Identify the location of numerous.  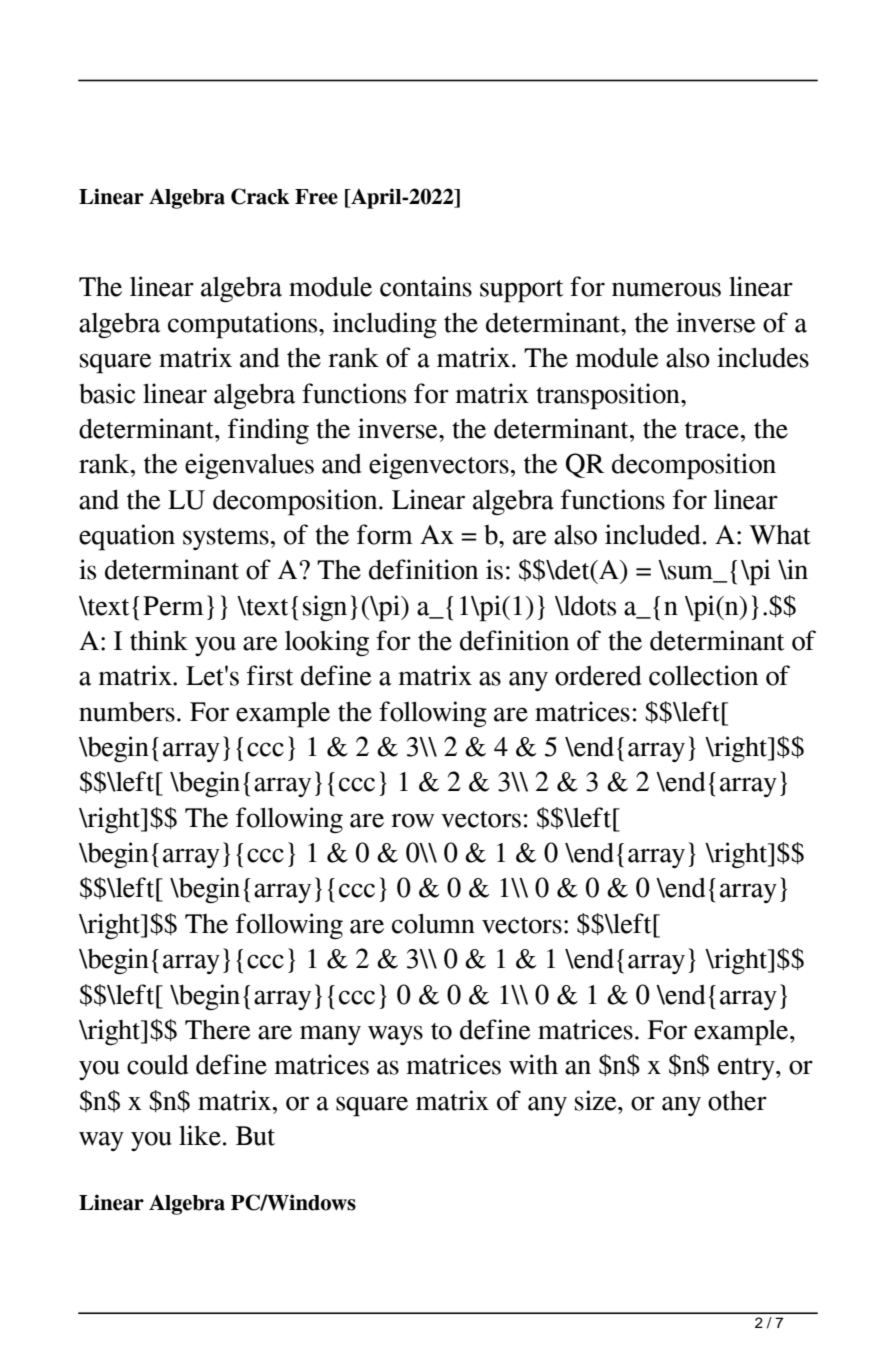
(666, 289).
